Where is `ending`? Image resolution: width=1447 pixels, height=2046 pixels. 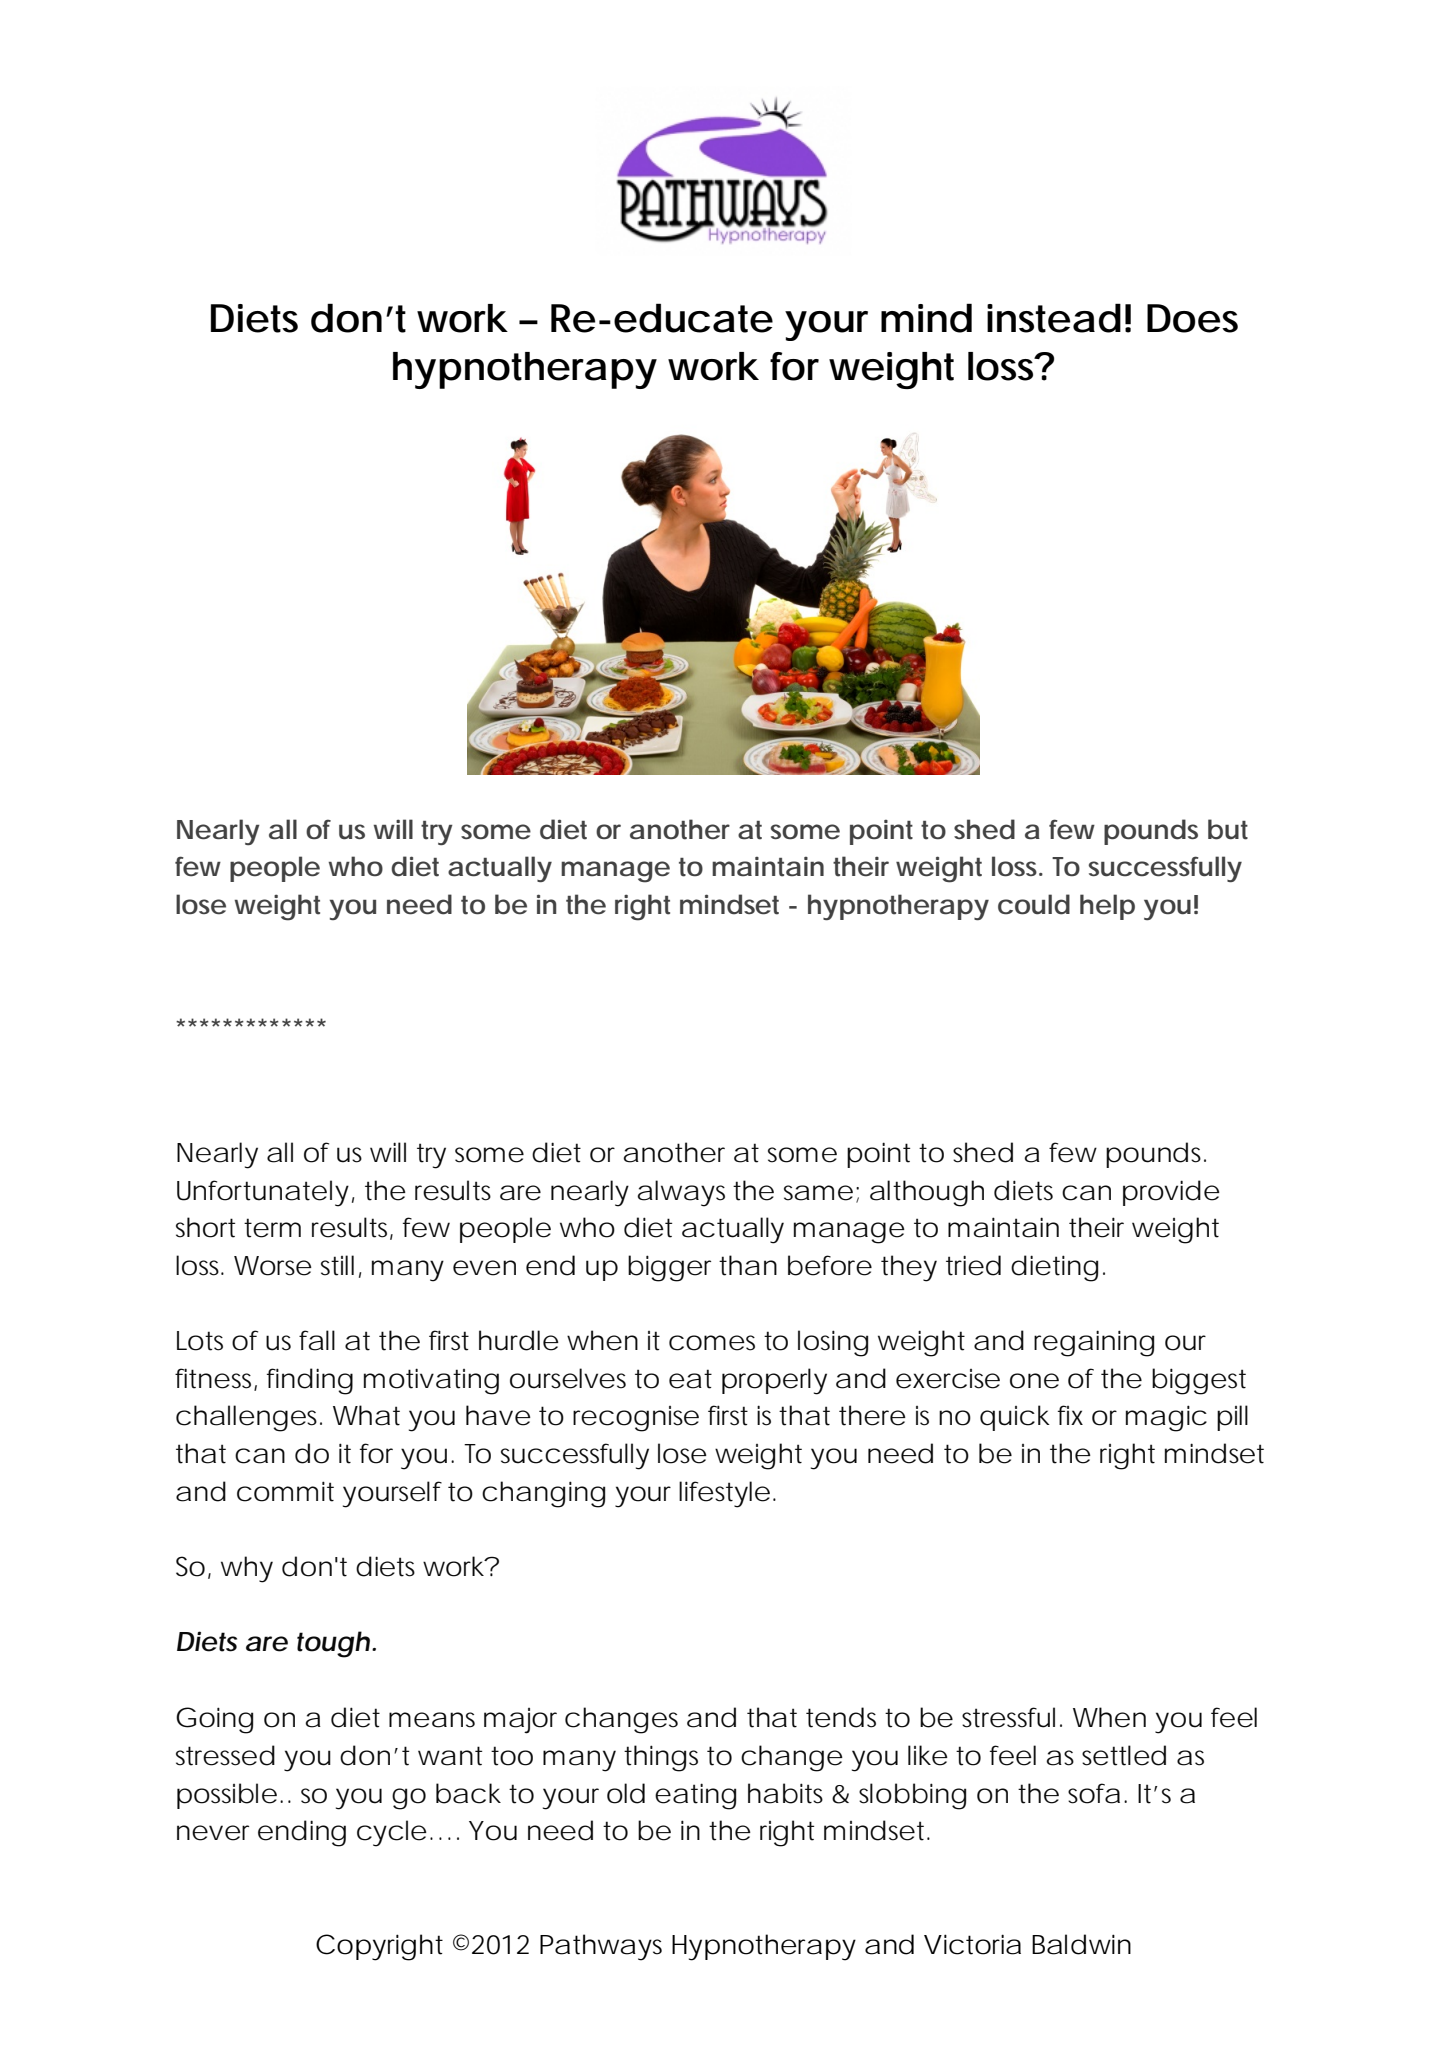 ending is located at coordinates (302, 1833).
